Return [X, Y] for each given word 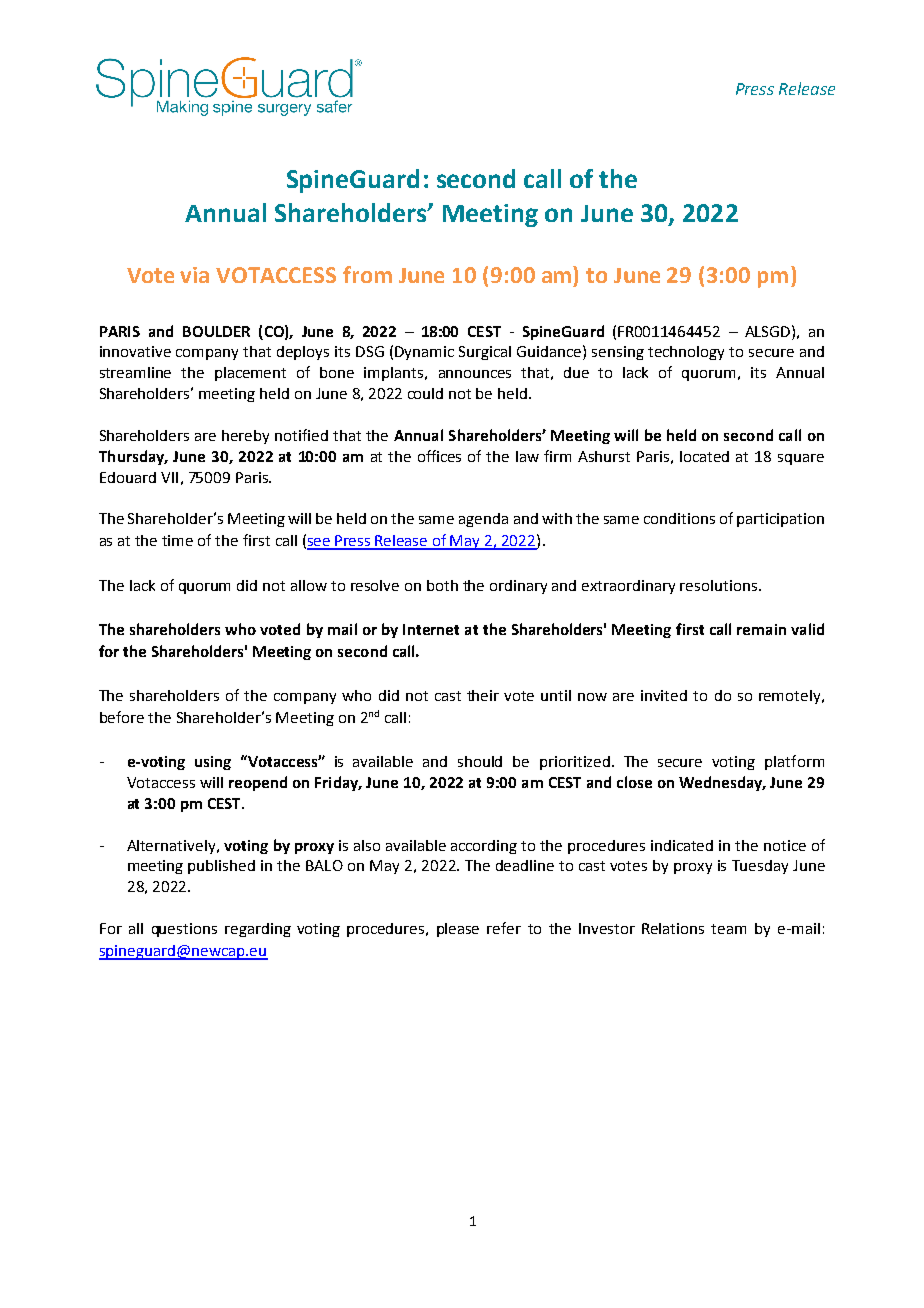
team [728, 929]
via [194, 275]
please [458, 930]
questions [184, 930]
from [367, 274]
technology [686, 353]
